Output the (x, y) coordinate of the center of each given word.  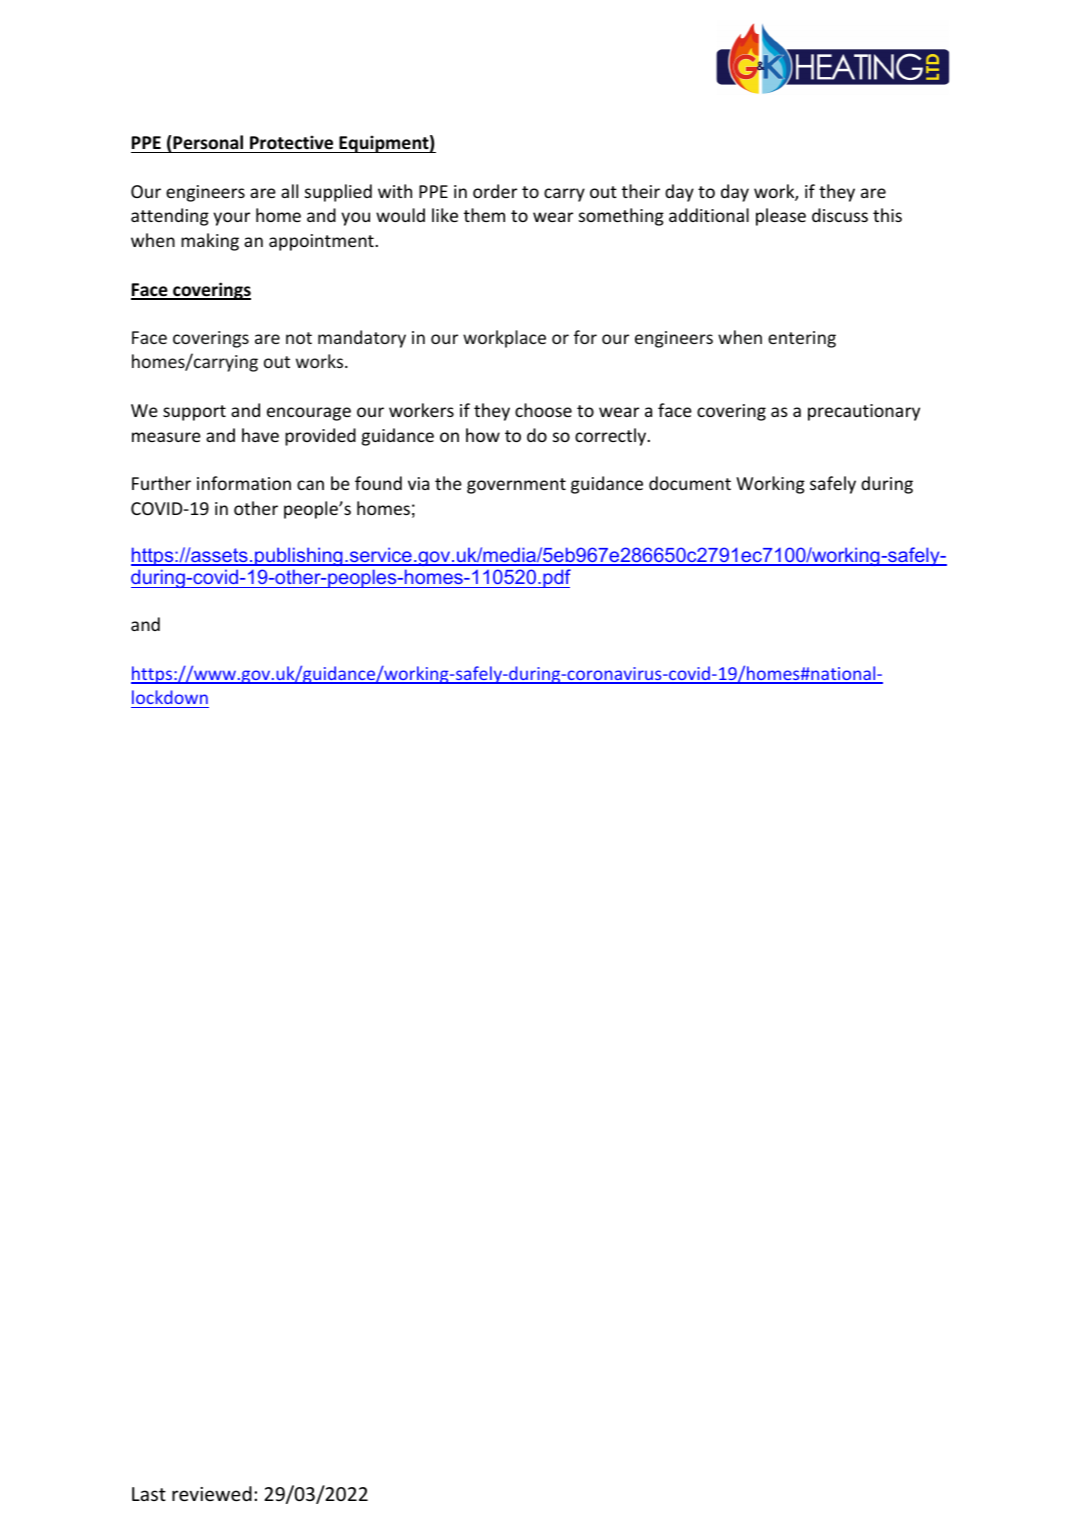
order (495, 191)
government (516, 486)
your (231, 219)
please (781, 217)
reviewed (212, 1493)
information (244, 483)
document (690, 483)
